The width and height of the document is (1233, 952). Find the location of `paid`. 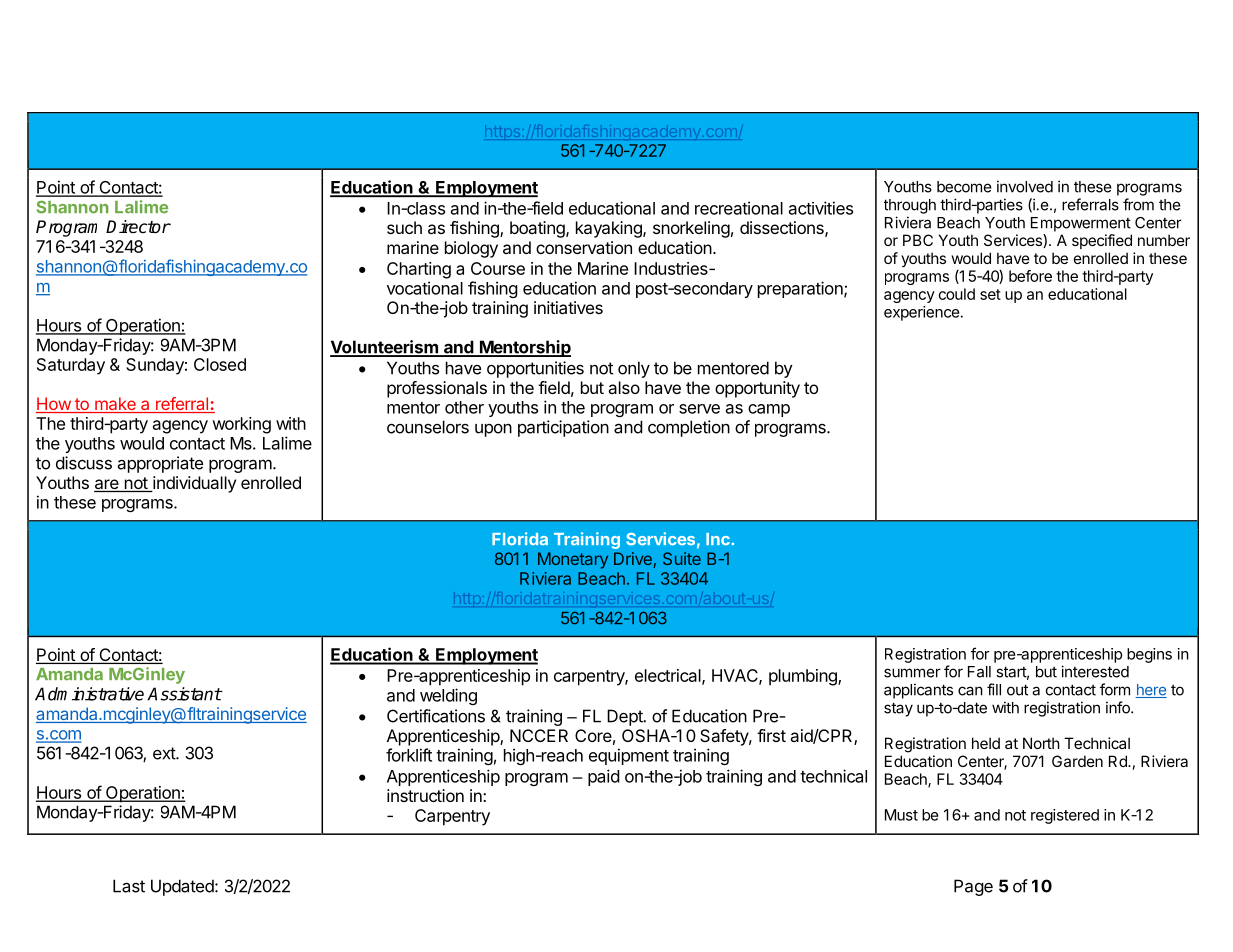

paid is located at coordinates (604, 777).
